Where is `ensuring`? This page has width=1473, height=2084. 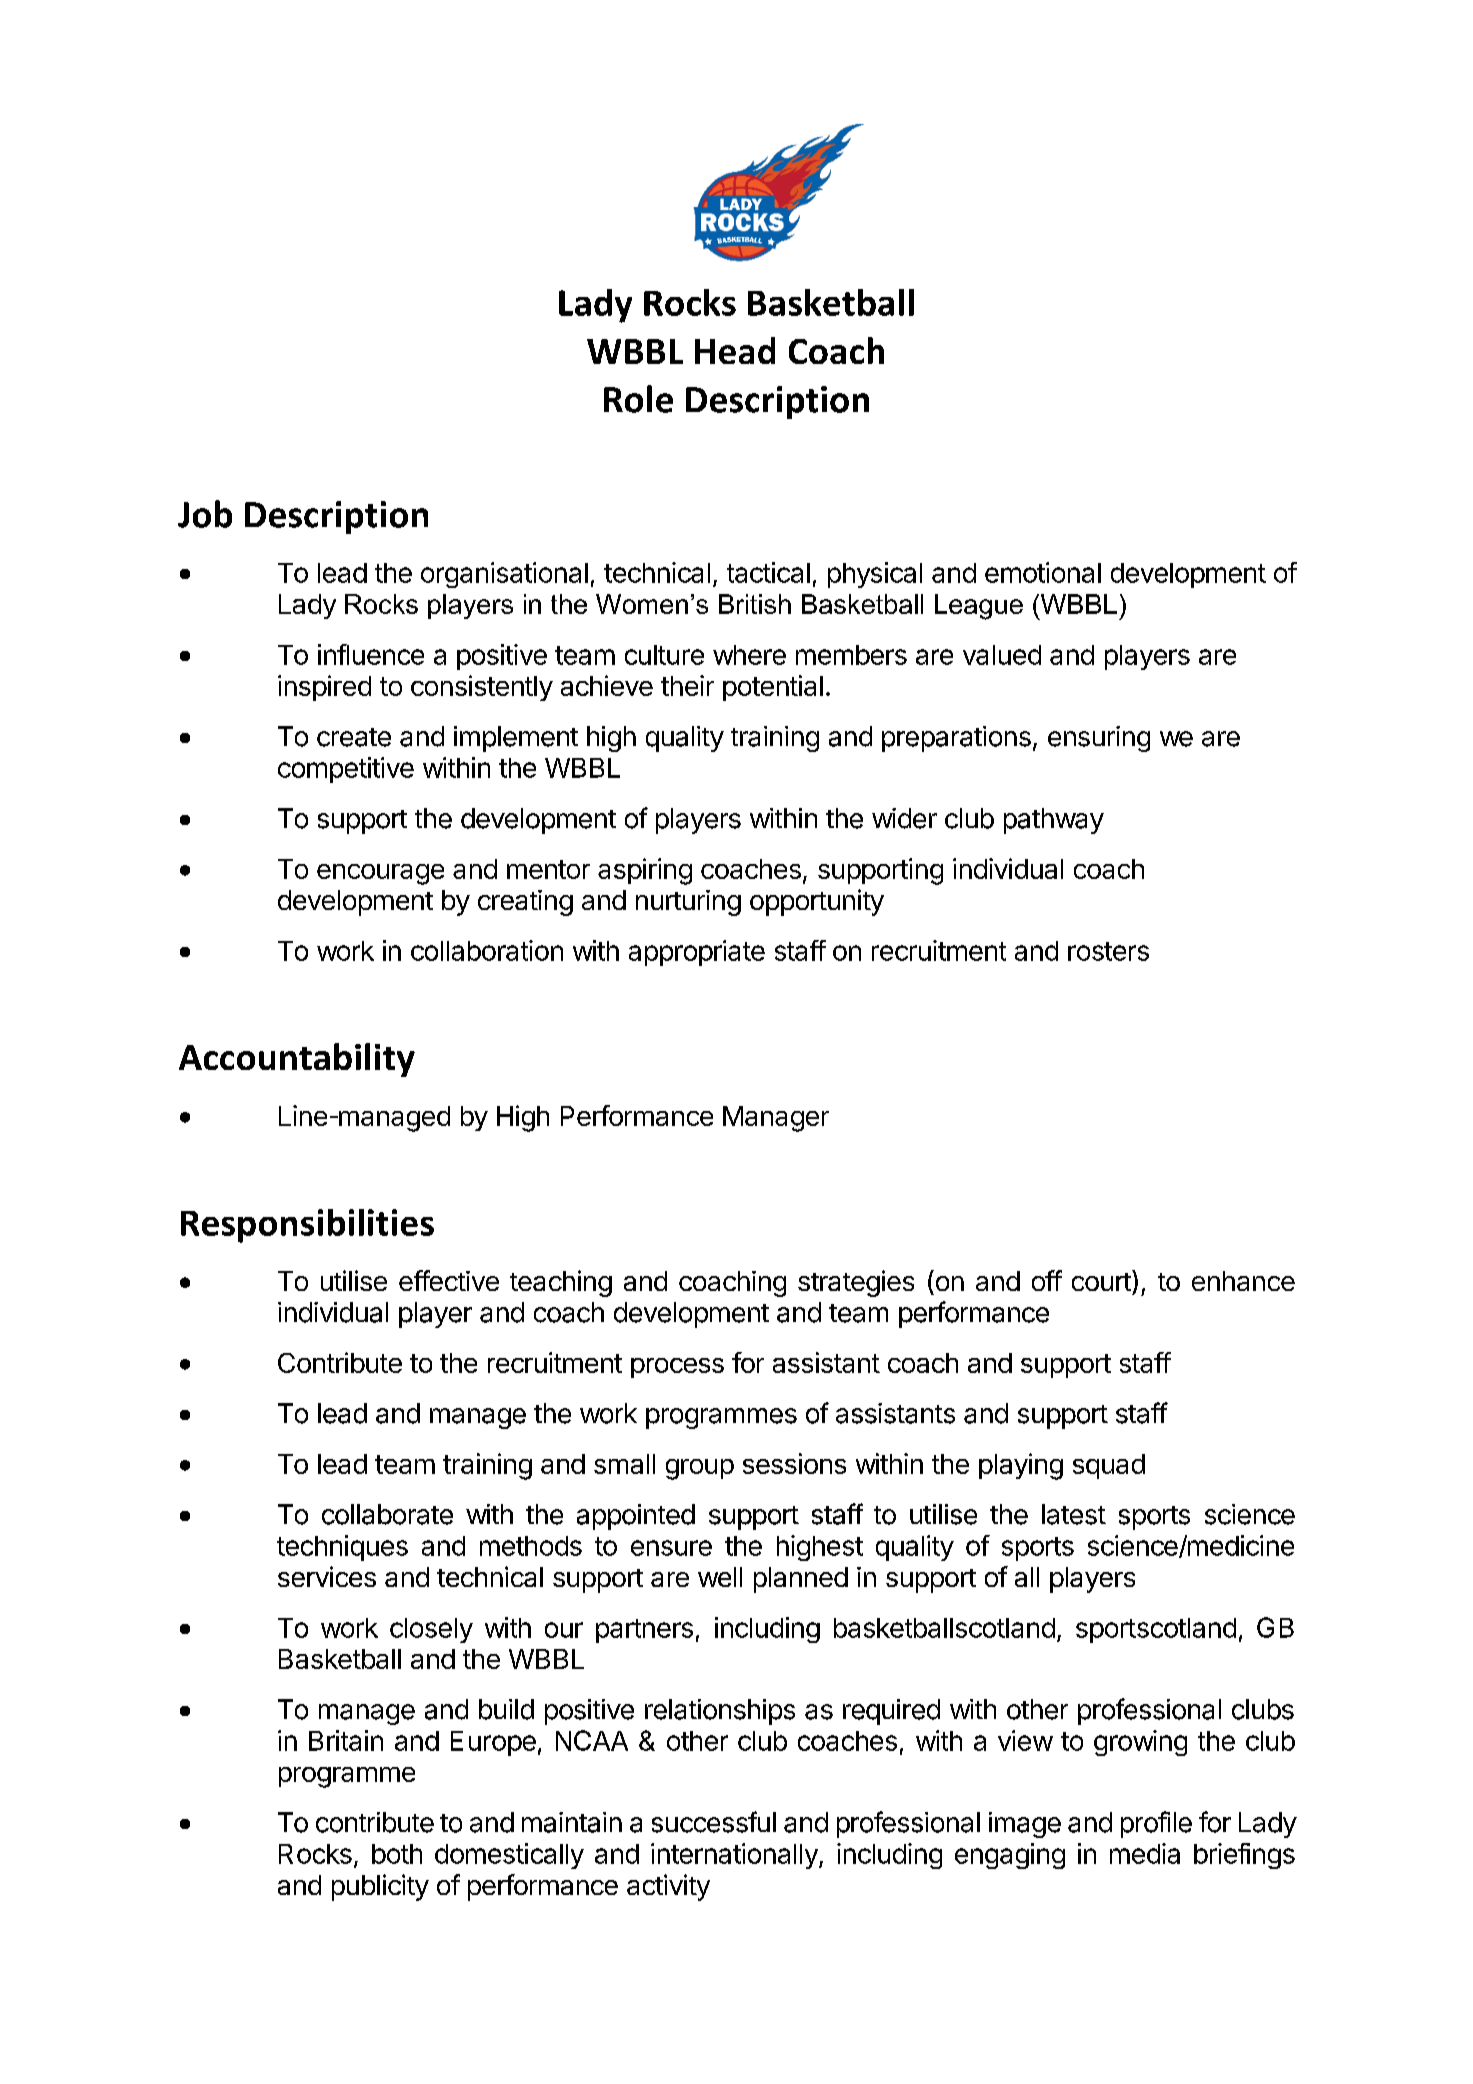
ensuring is located at coordinates (1099, 739).
